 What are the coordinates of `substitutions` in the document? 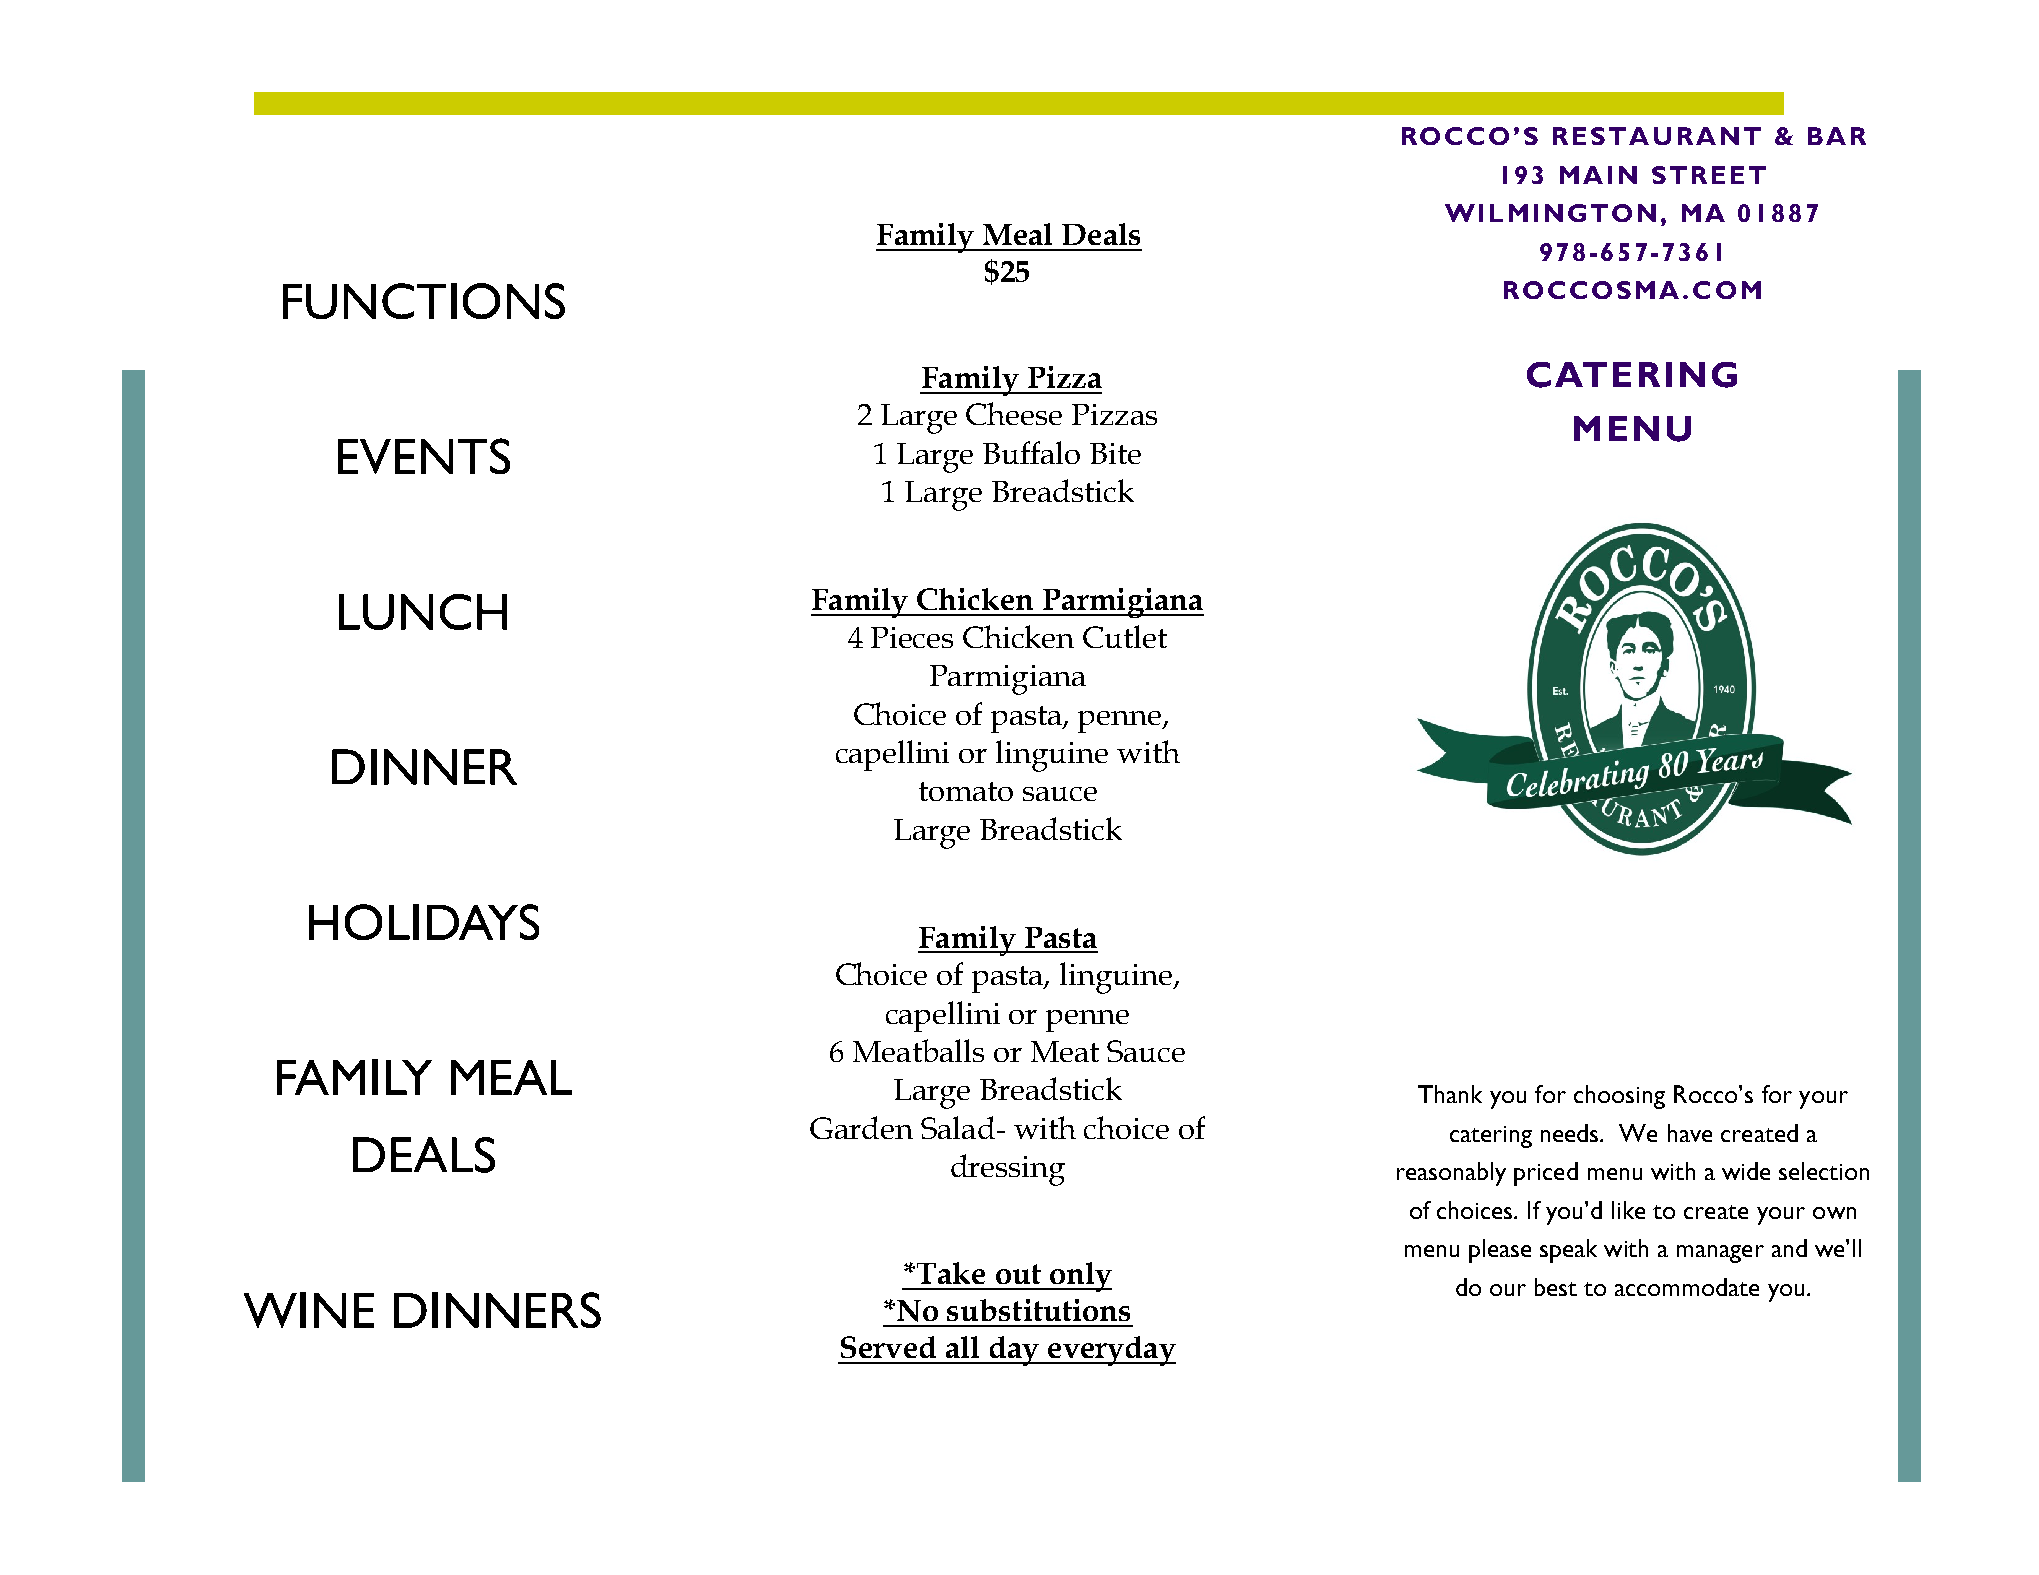 It's located at (1038, 1310).
